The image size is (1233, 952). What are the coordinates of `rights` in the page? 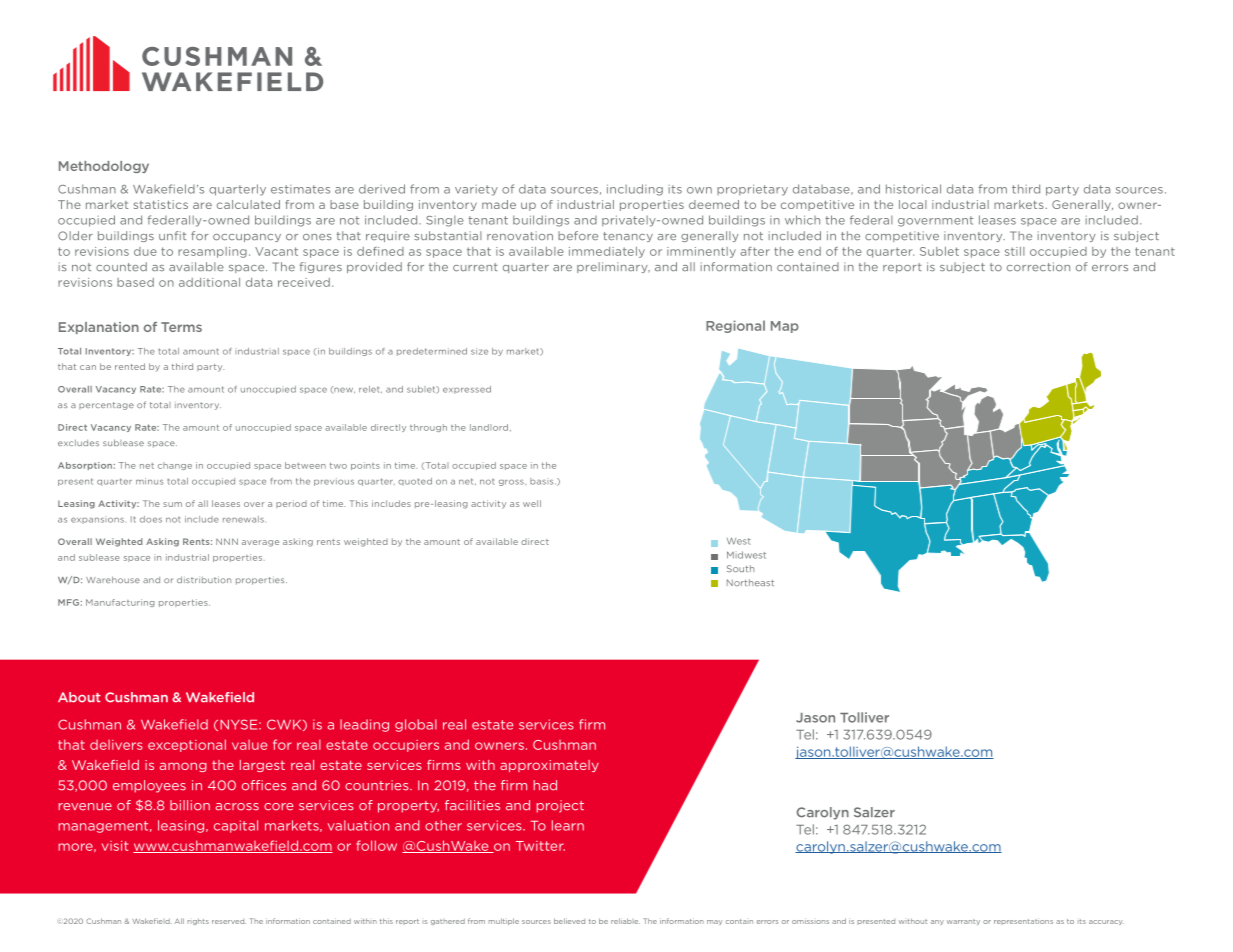 It's located at (198, 921).
